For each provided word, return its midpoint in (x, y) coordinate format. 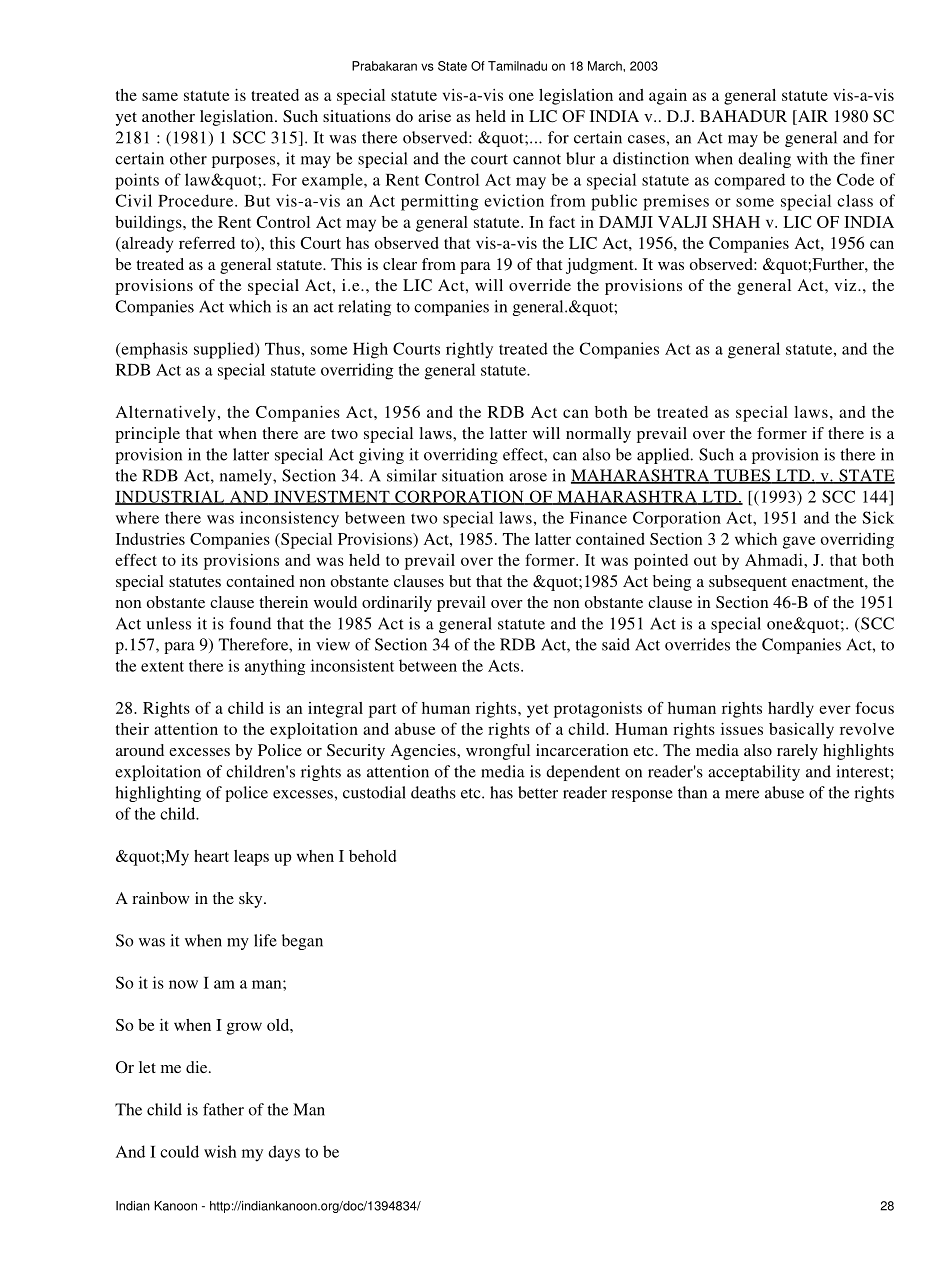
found (250, 623)
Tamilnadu (517, 66)
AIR (812, 116)
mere (742, 794)
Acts (505, 666)
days (284, 1153)
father (223, 1109)
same (160, 96)
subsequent (748, 583)
